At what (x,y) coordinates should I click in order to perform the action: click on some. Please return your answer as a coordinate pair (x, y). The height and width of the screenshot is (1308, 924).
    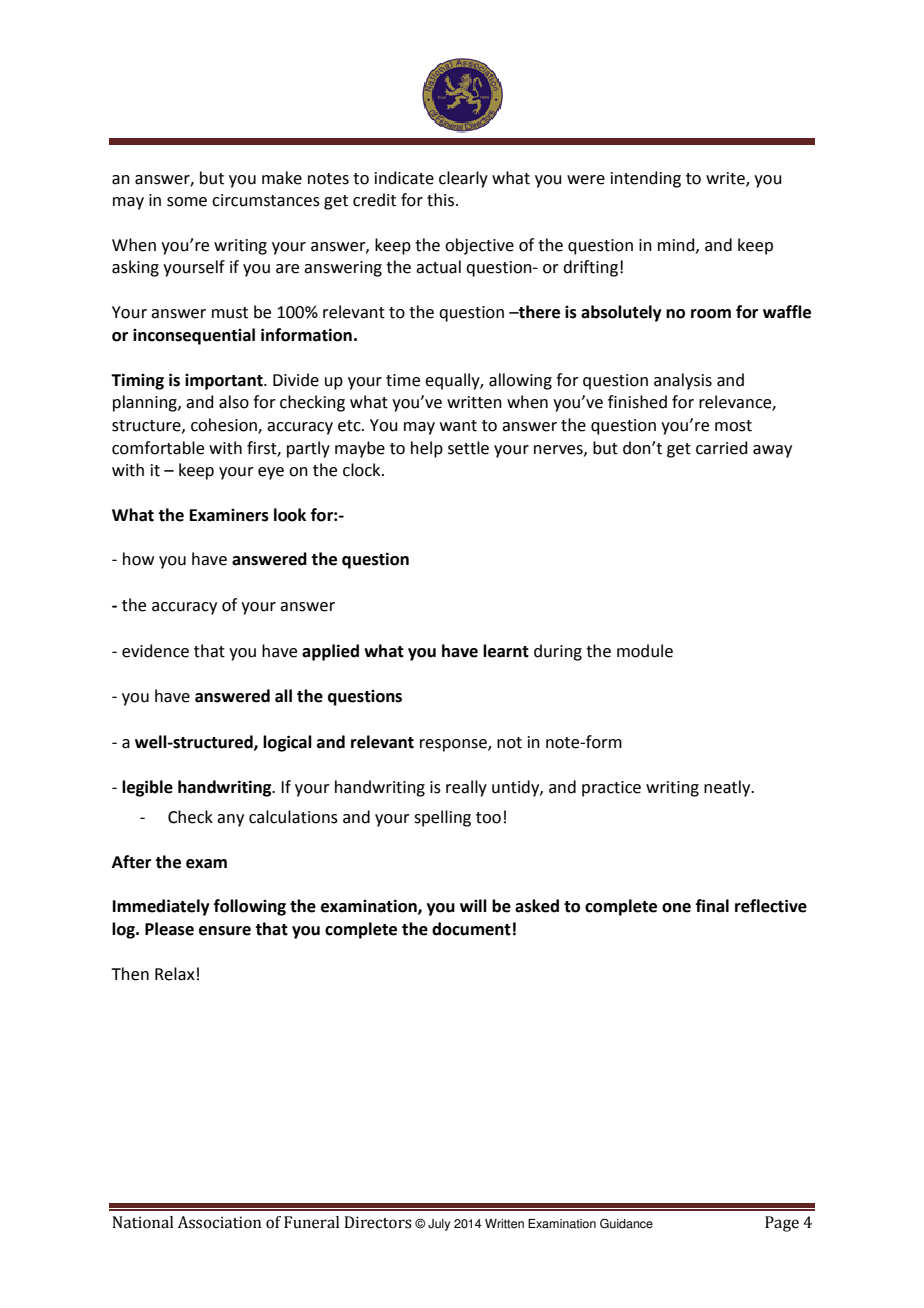
    Looking at the image, I should click on (187, 202).
